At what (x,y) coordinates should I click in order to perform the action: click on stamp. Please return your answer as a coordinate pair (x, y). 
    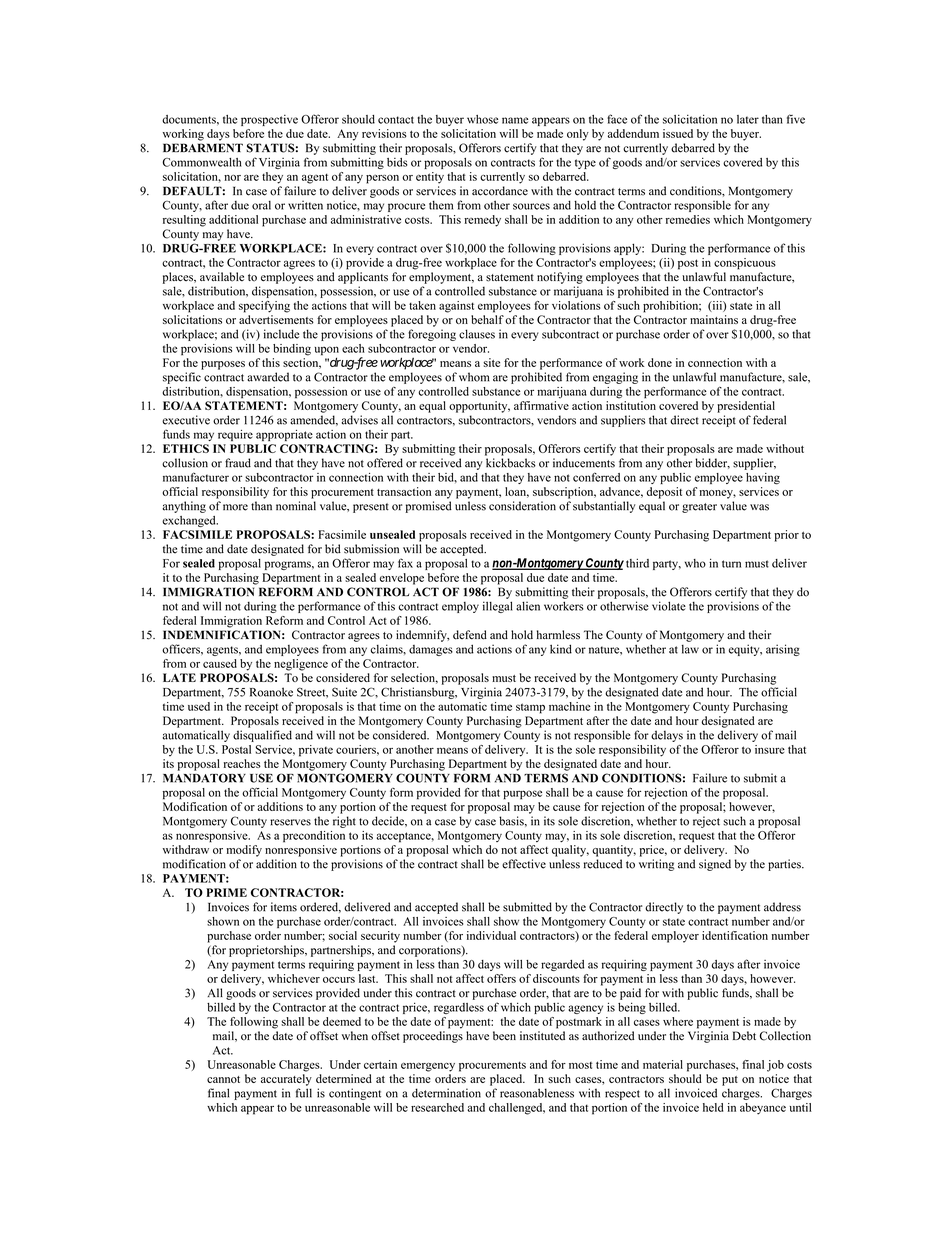
    Looking at the image, I should click on (530, 708).
